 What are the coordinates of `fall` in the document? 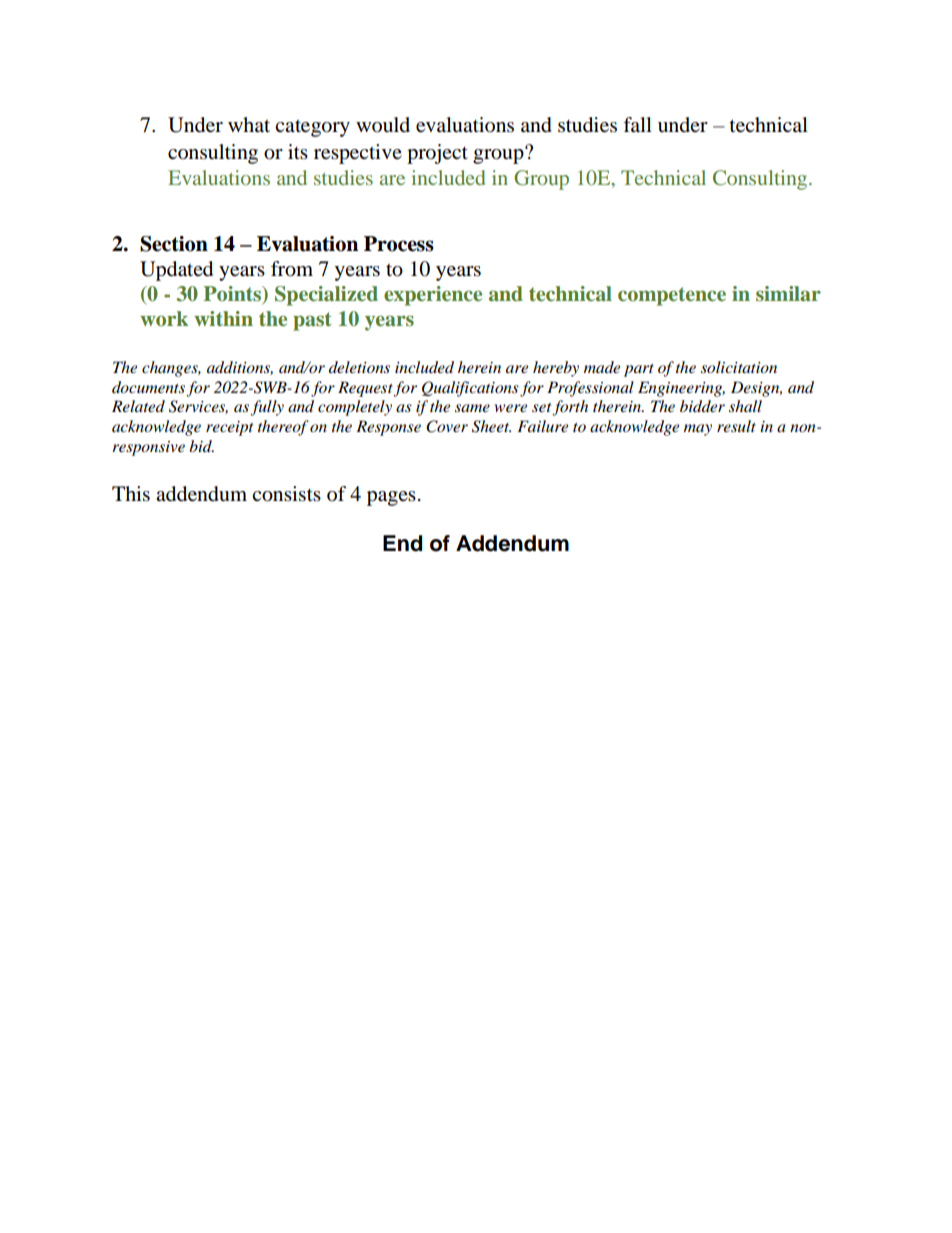 It's located at (637, 124).
